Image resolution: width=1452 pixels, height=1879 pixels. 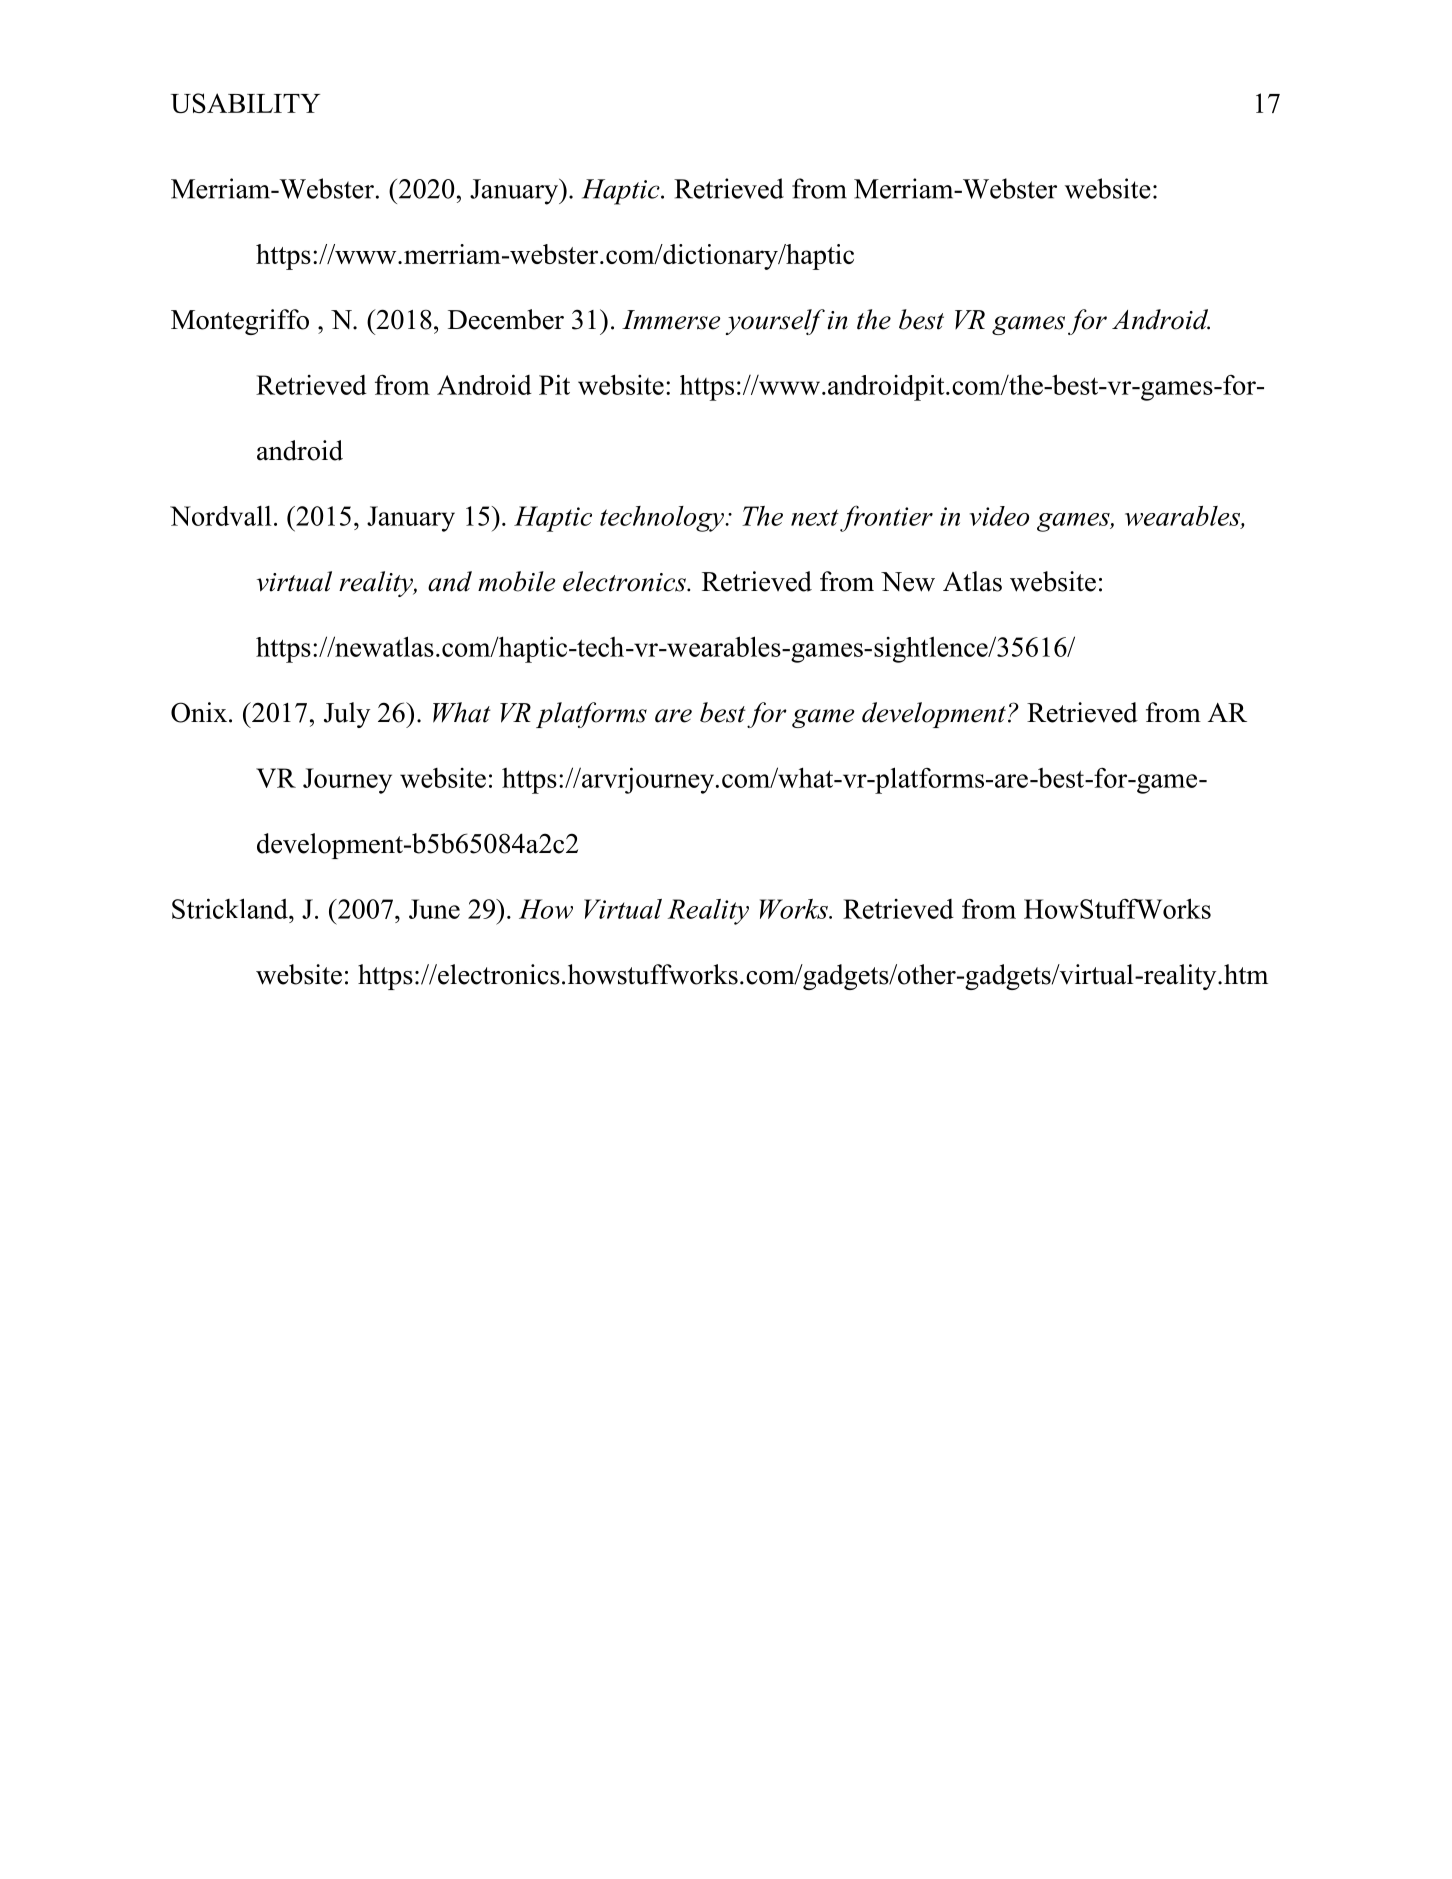 What do you see at coordinates (886, 518) in the screenshot?
I see `frontier` at bounding box center [886, 518].
